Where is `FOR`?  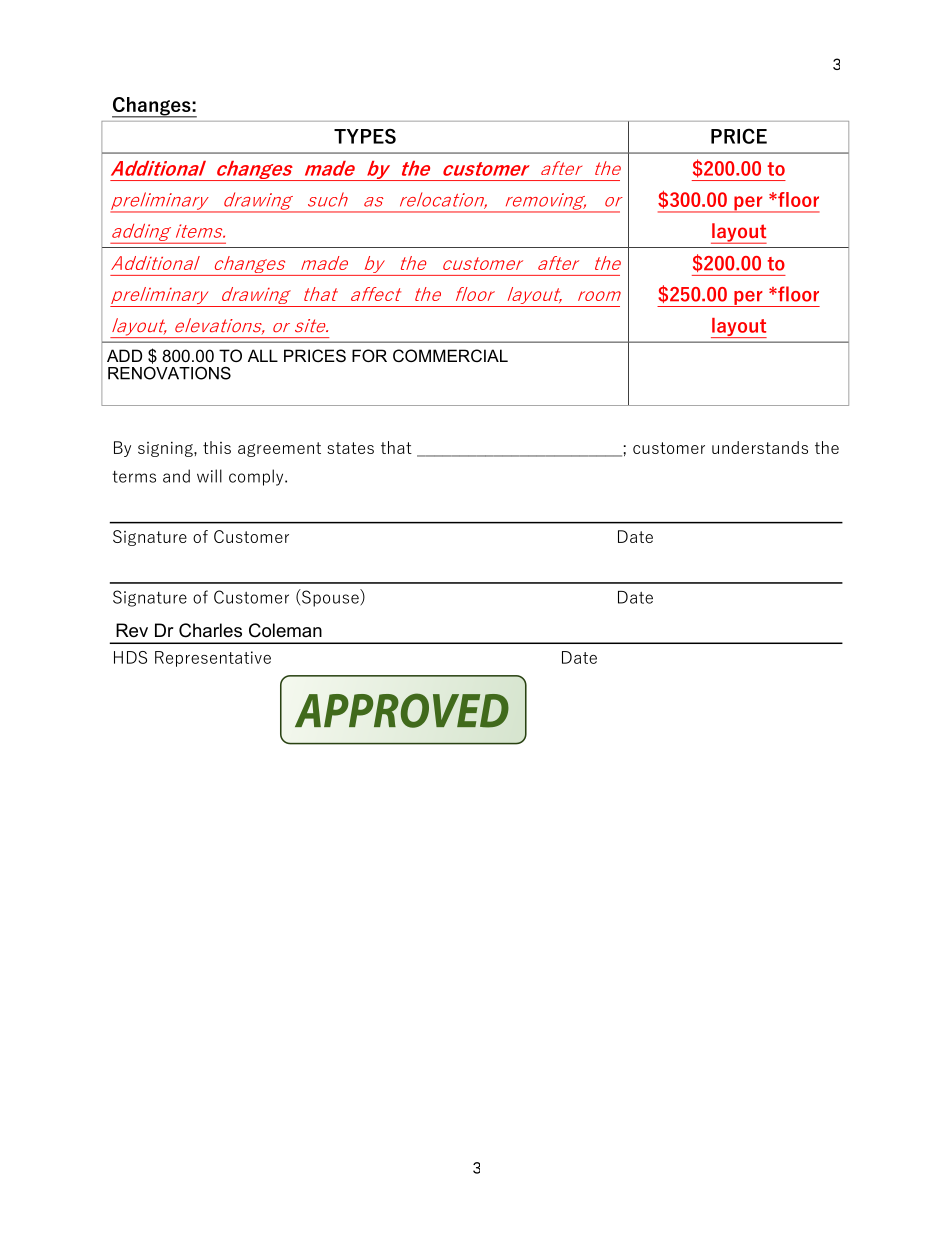 FOR is located at coordinates (369, 355).
